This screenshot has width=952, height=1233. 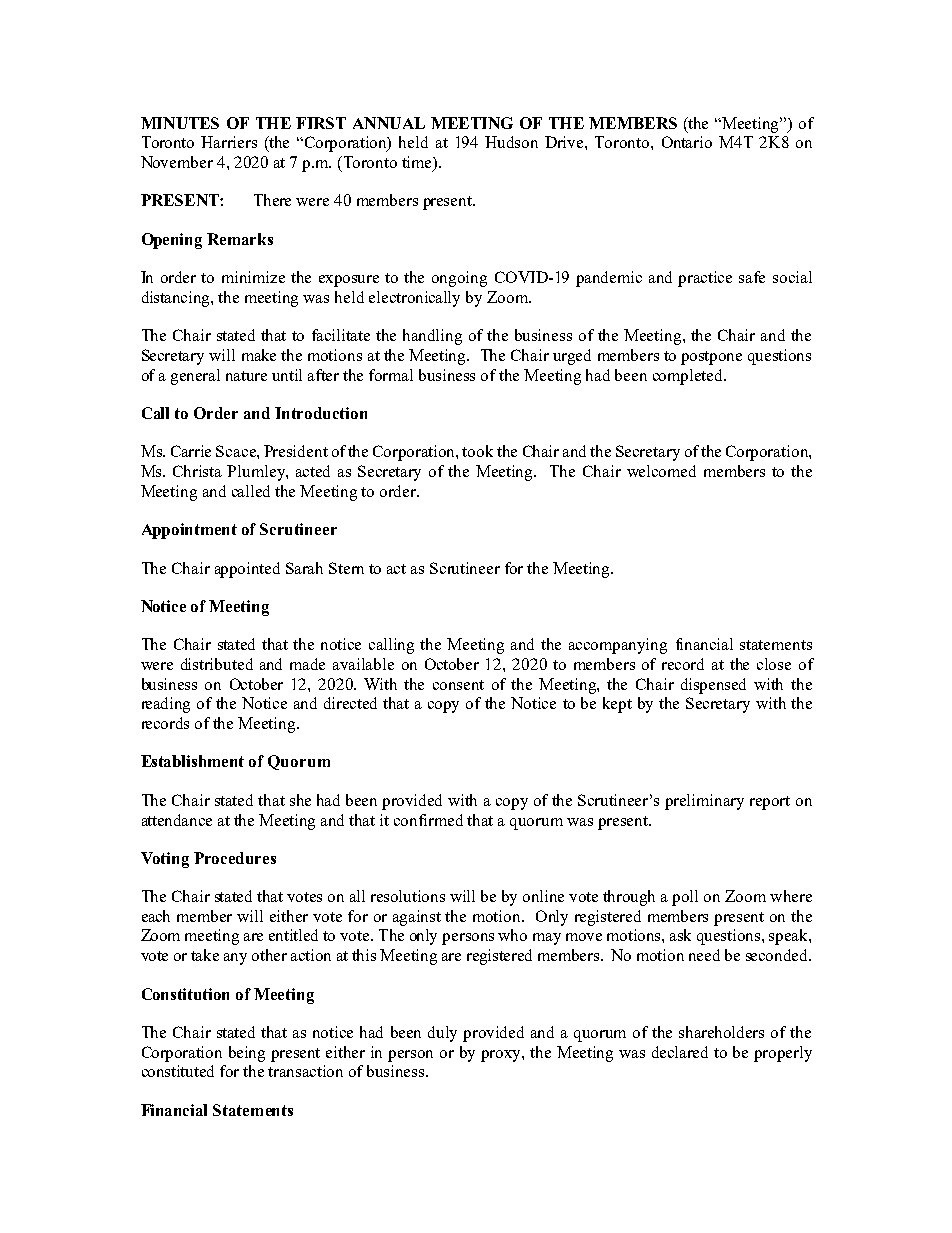 I want to click on Hudson, so click(x=511, y=142).
